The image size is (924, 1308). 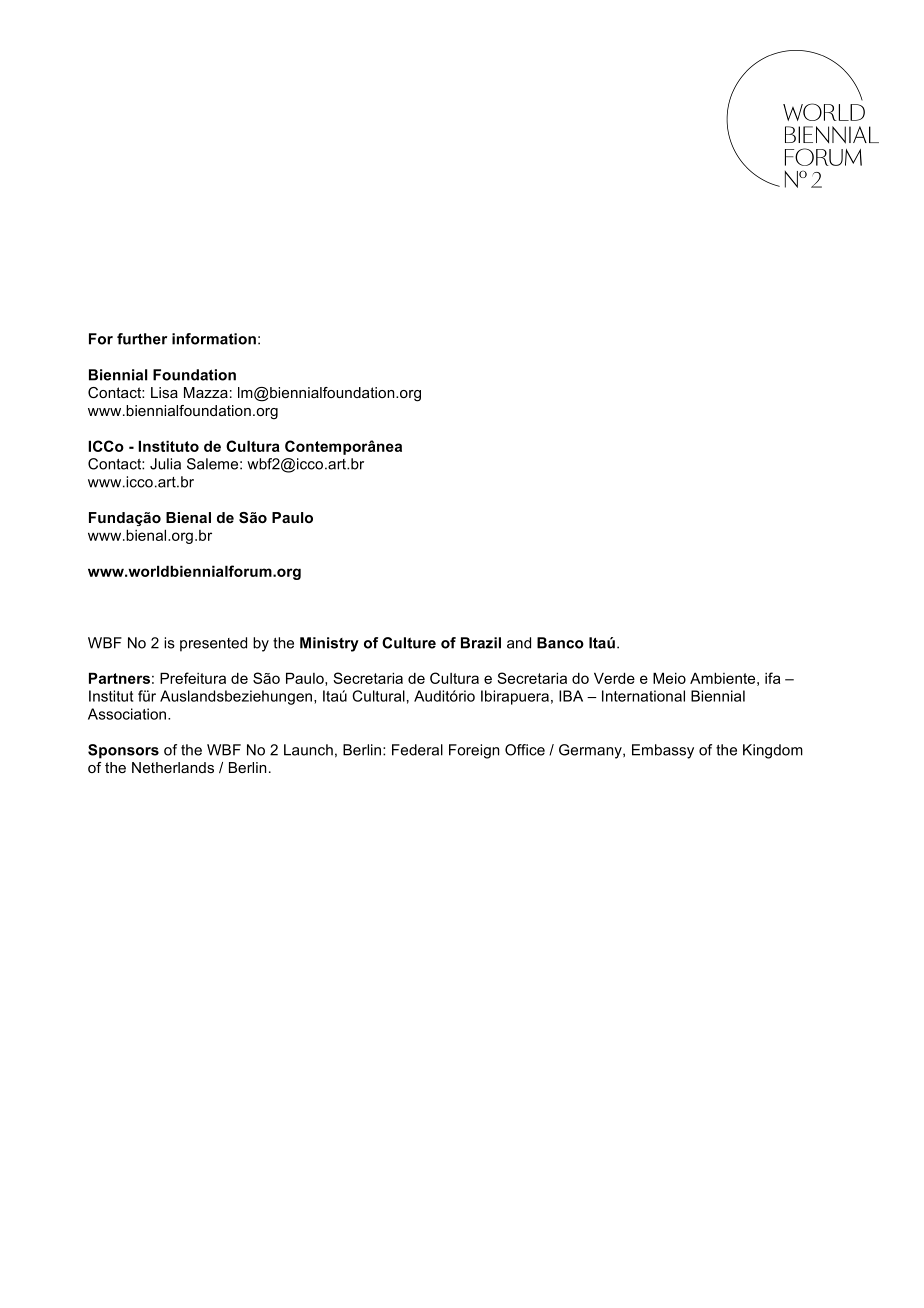 I want to click on Netherlands, so click(x=173, y=767).
